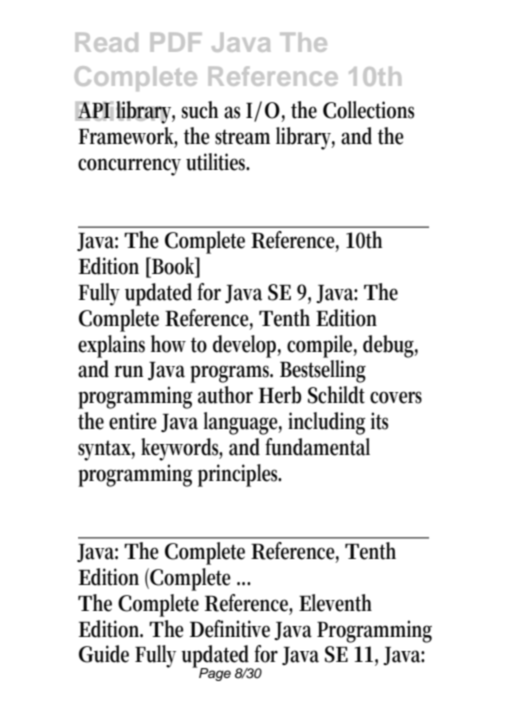 This screenshot has height=722, width=512. What do you see at coordinates (390, 346) in the screenshot?
I see `debug` at bounding box center [390, 346].
